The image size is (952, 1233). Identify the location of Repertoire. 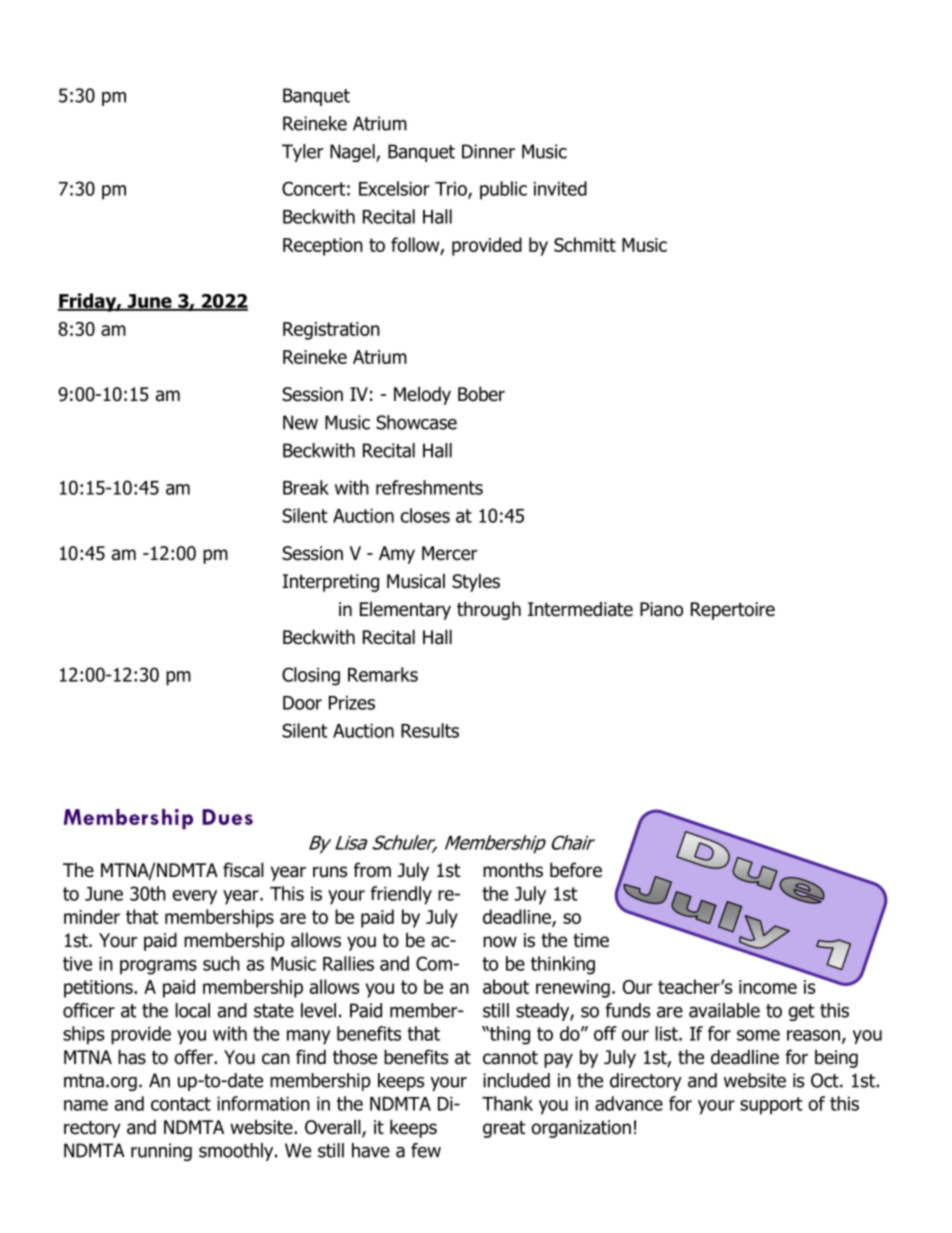
(733, 611).
